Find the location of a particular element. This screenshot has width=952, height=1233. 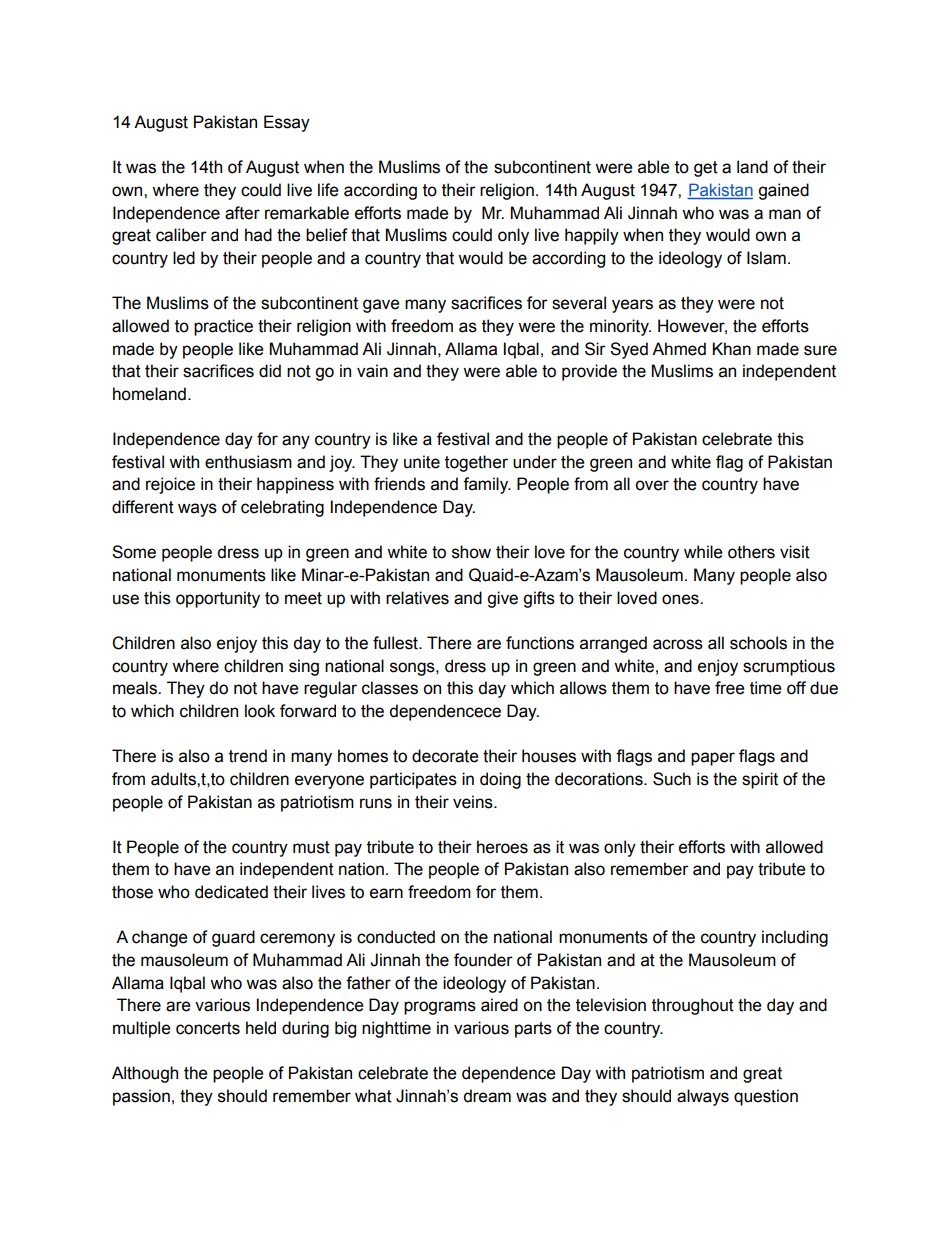

Essay is located at coordinates (287, 123).
